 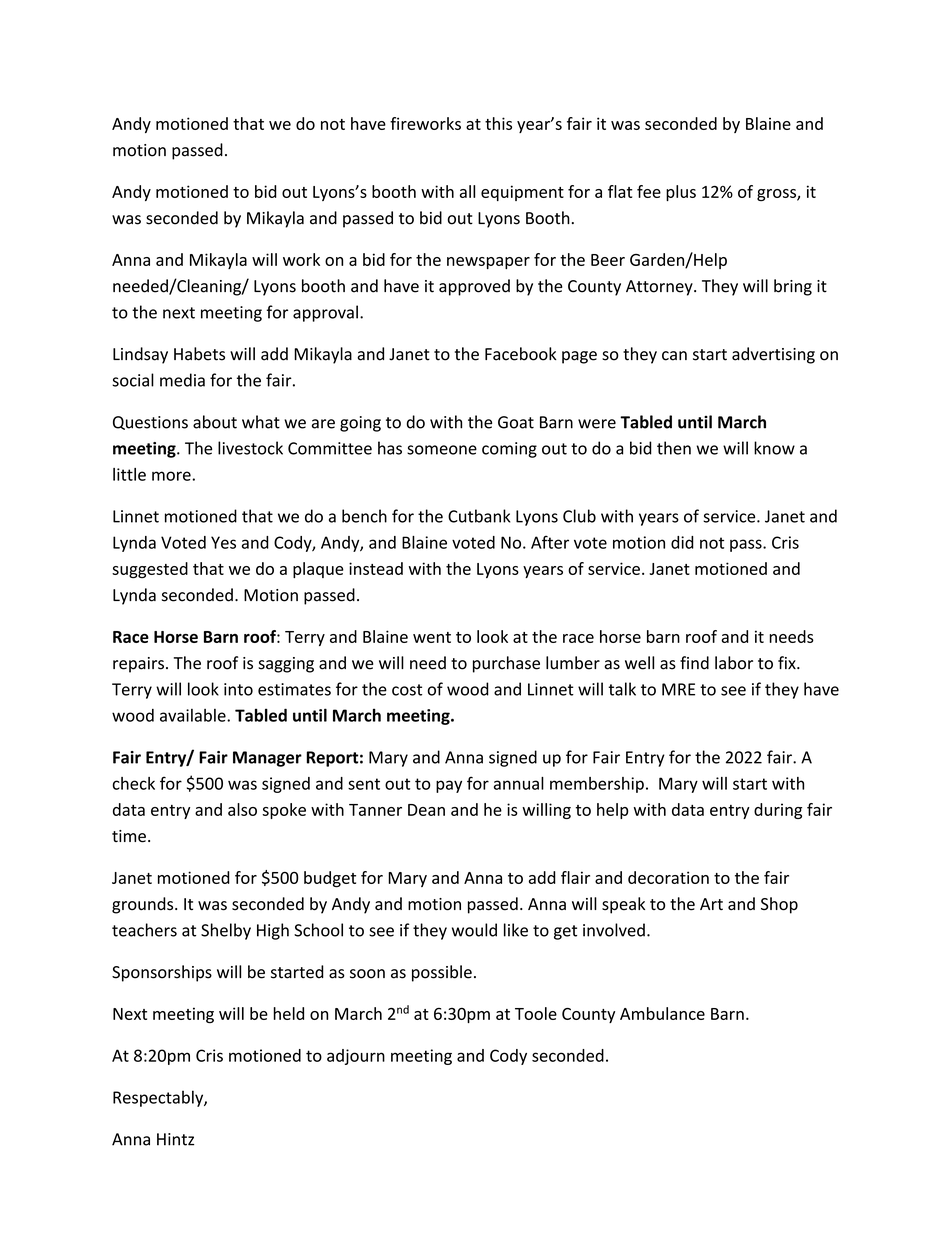 What do you see at coordinates (668, 877) in the screenshot?
I see `decoration` at bounding box center [668, 877].
